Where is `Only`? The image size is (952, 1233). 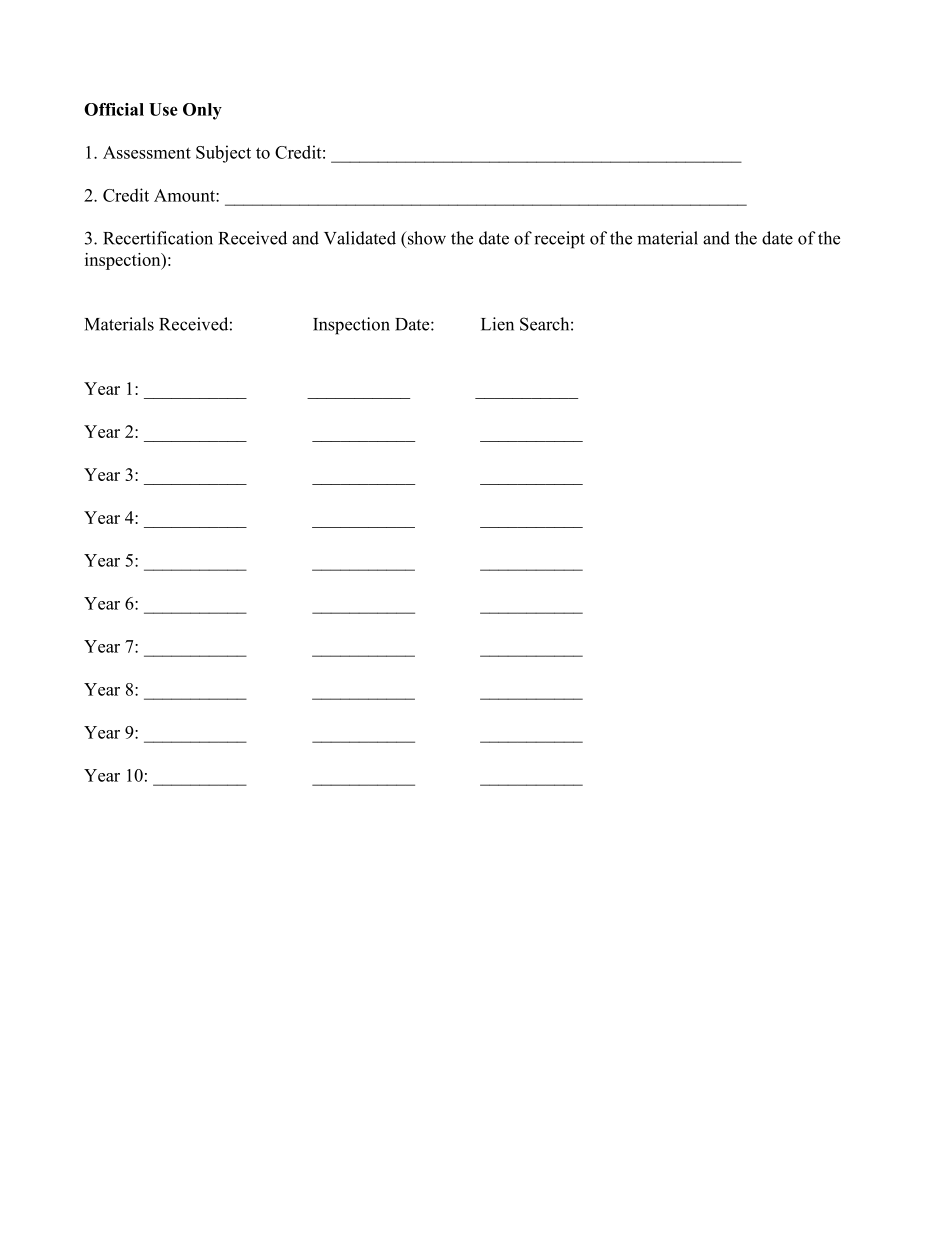 Only is located at coordinates (202, 111).
